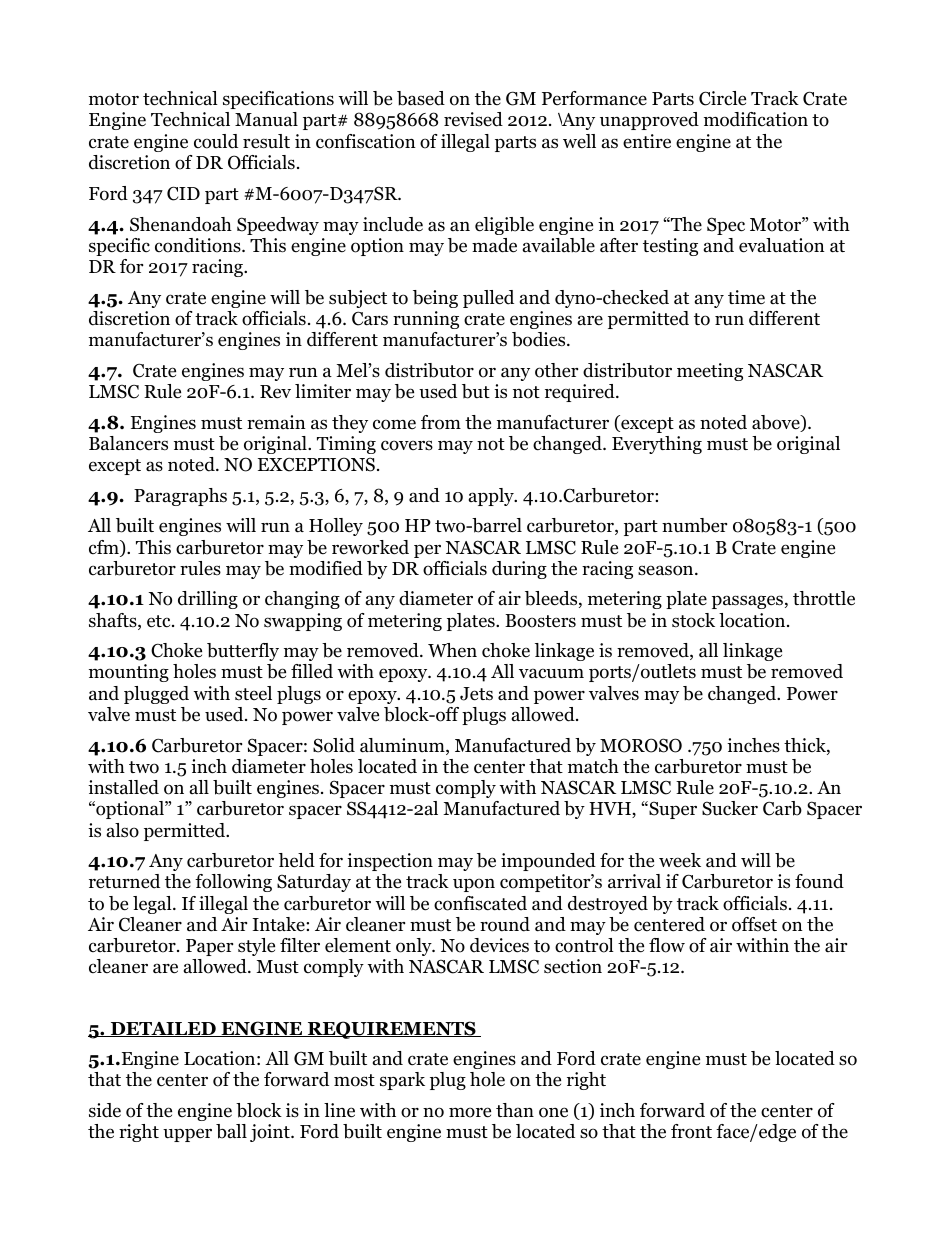 Image resolution: width=952 pixels, height=1233 pixels. Describe the element at coordinates (470, 1112) in the screenshot. I see `more` at that location.
